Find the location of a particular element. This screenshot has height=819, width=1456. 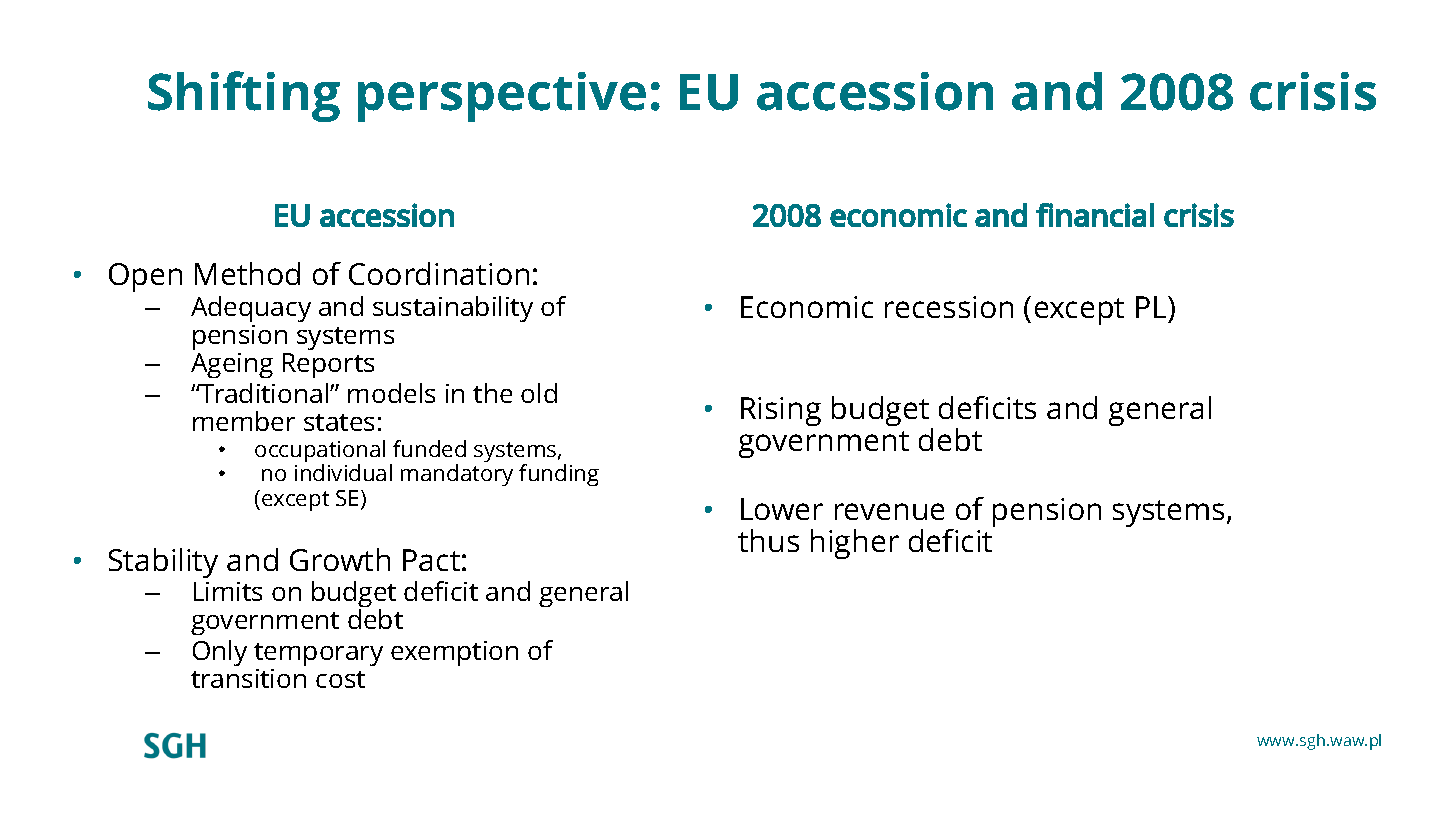

revenue is located at coordinates (889, 511).
